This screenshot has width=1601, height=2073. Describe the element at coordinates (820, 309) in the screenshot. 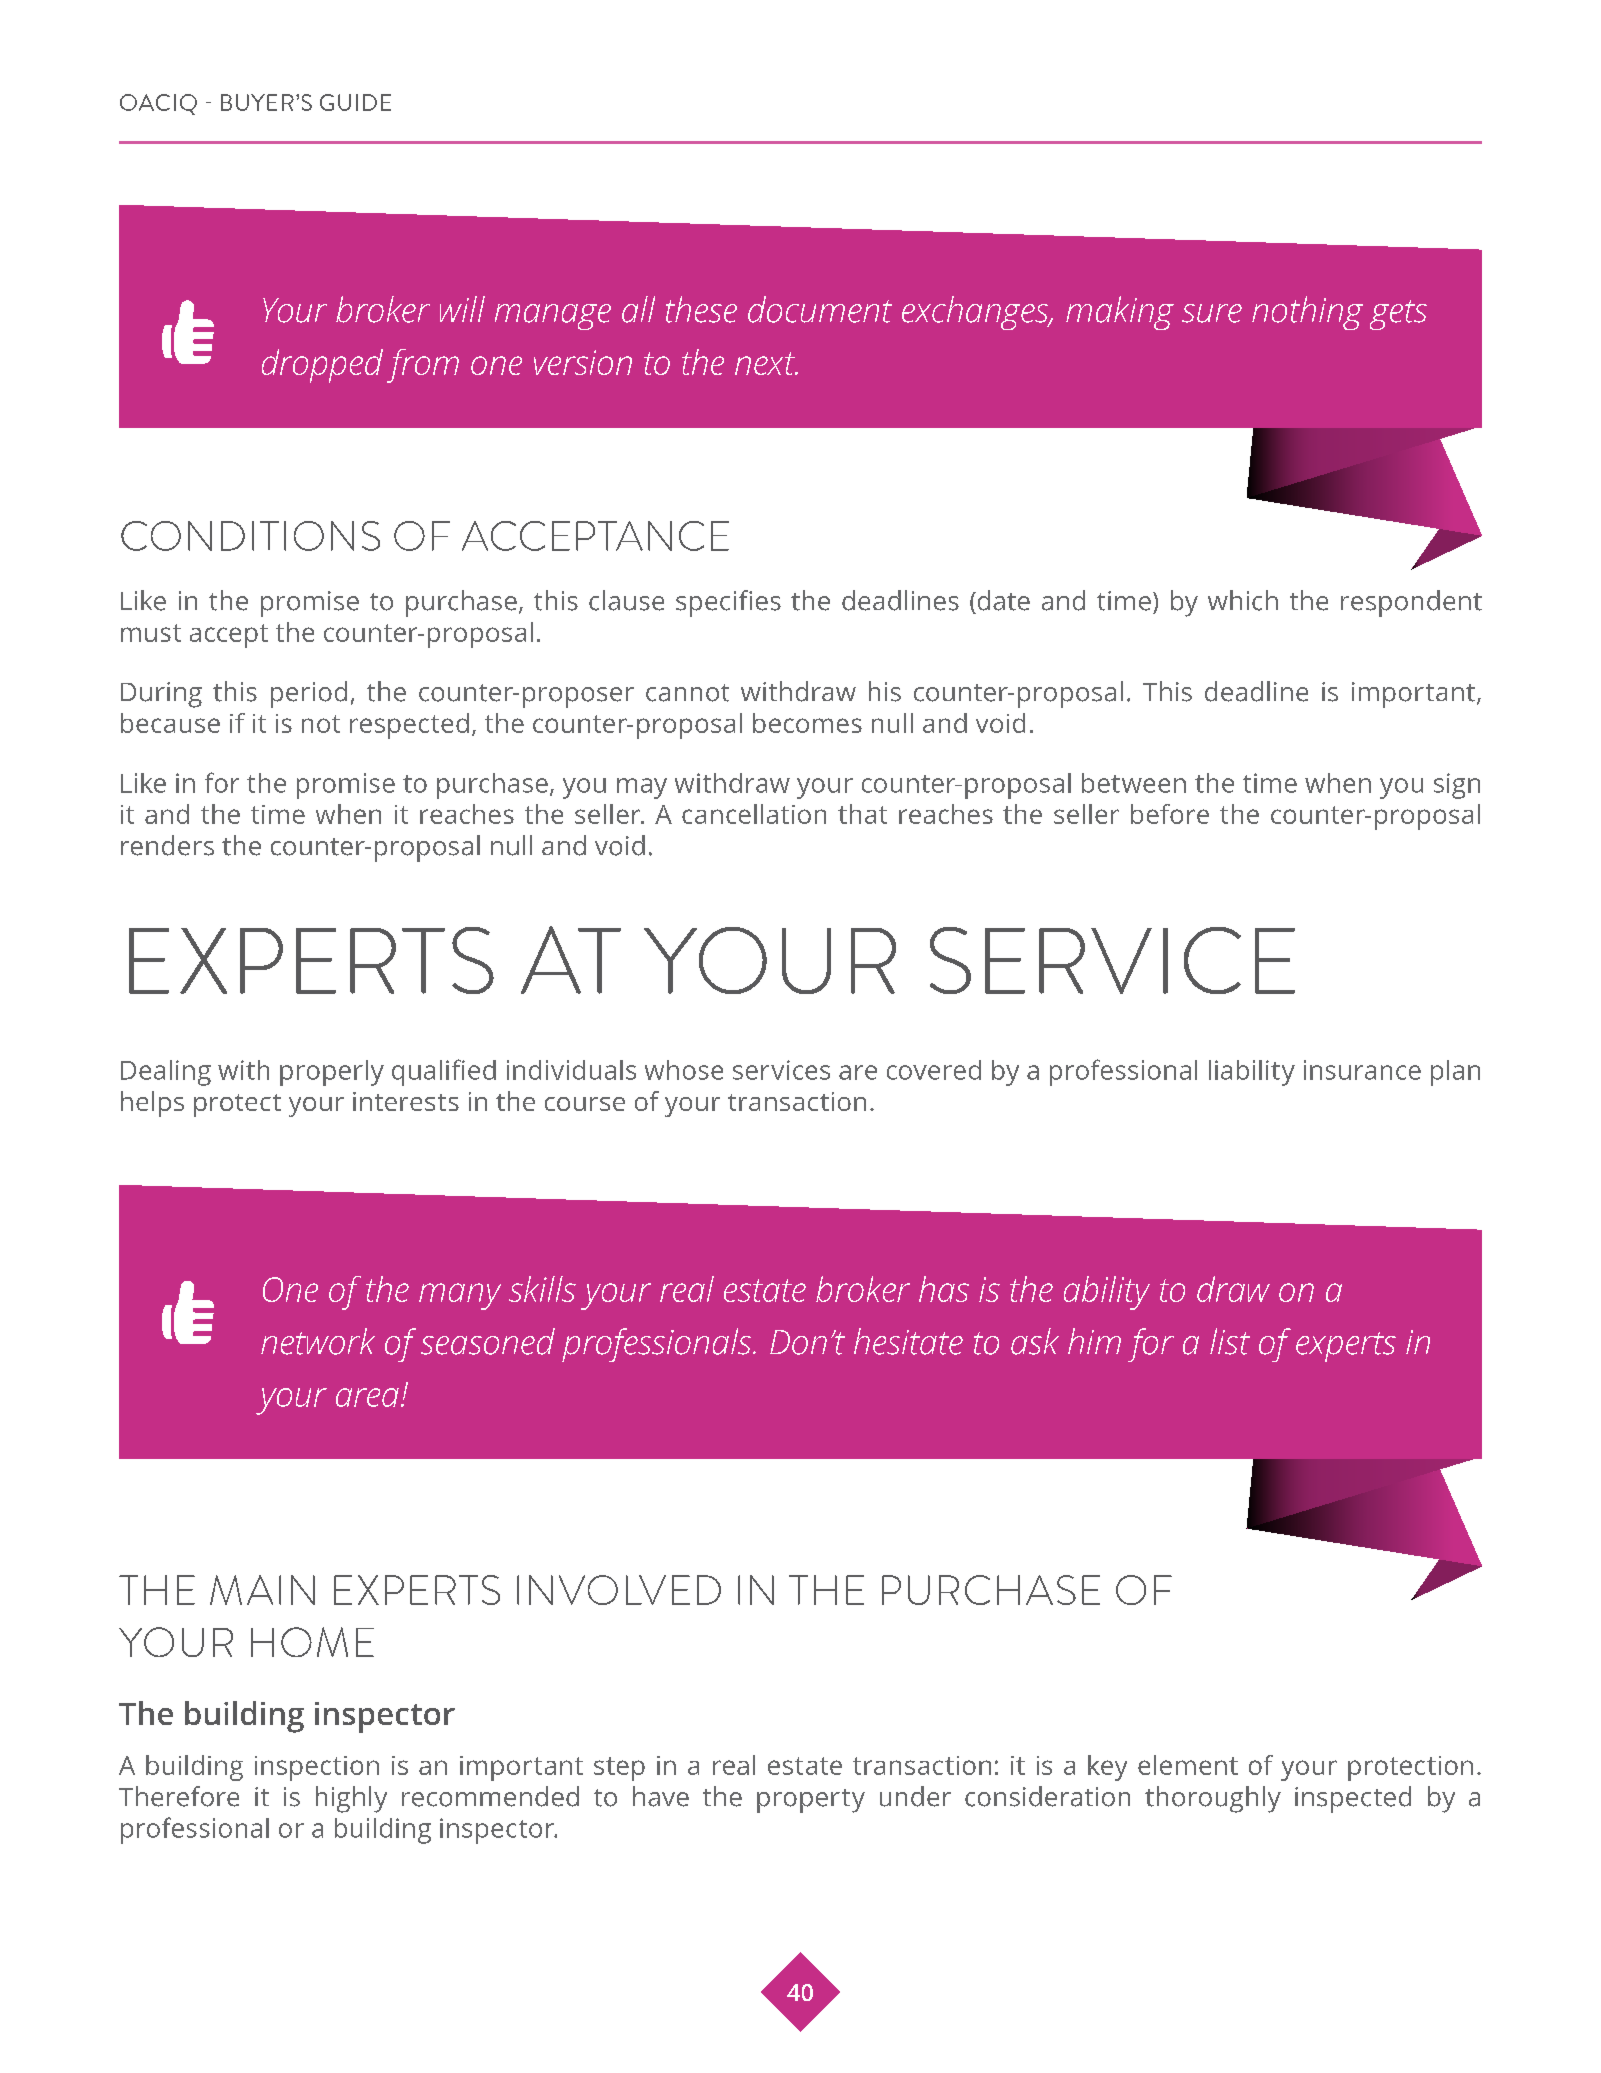

I see `document` at that location.
